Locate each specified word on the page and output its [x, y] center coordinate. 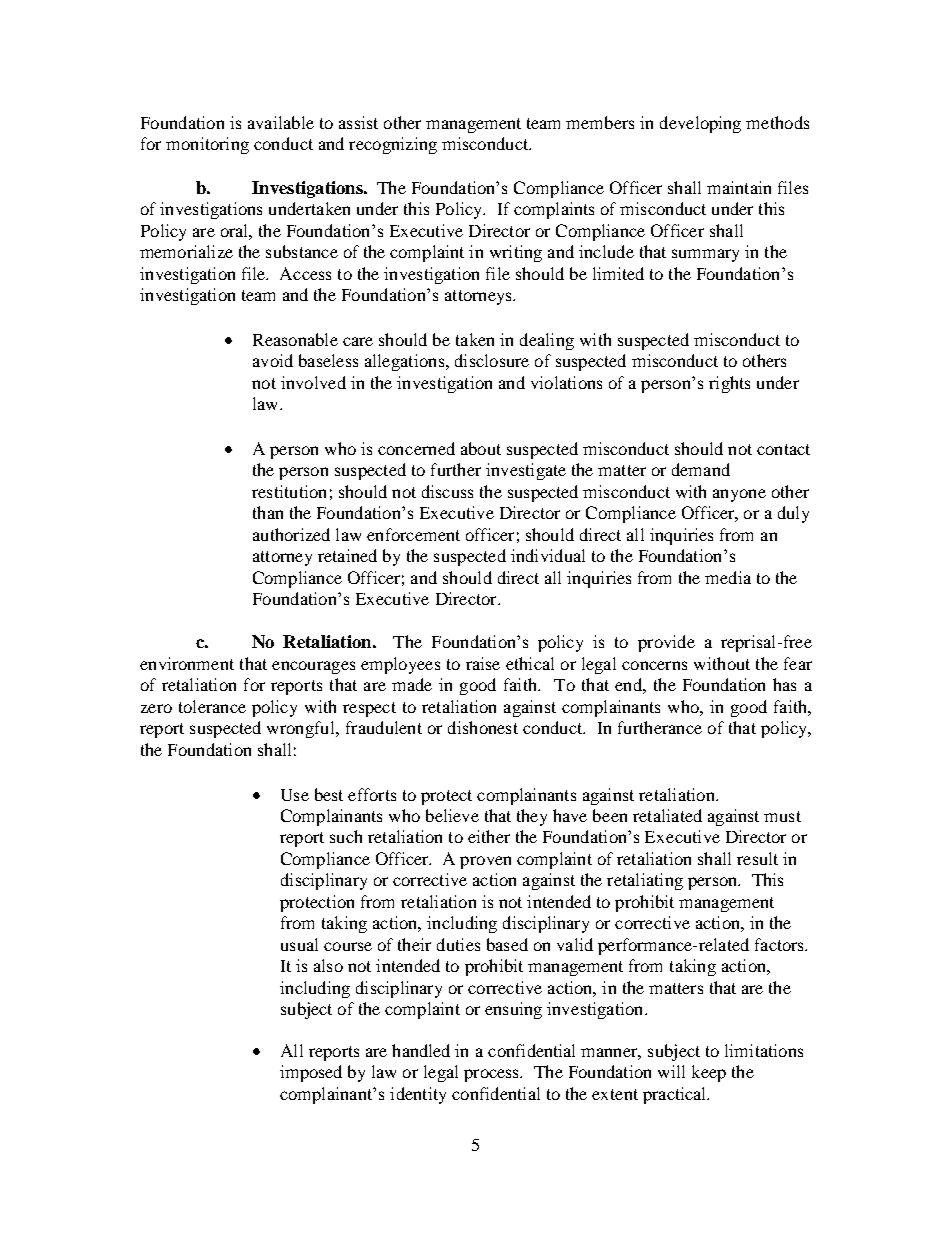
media [728, 577]
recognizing [393, 145]
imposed [311, 1073]
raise [483, 663]
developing [700, 124]
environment [187, 663]
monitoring [207, 145]
